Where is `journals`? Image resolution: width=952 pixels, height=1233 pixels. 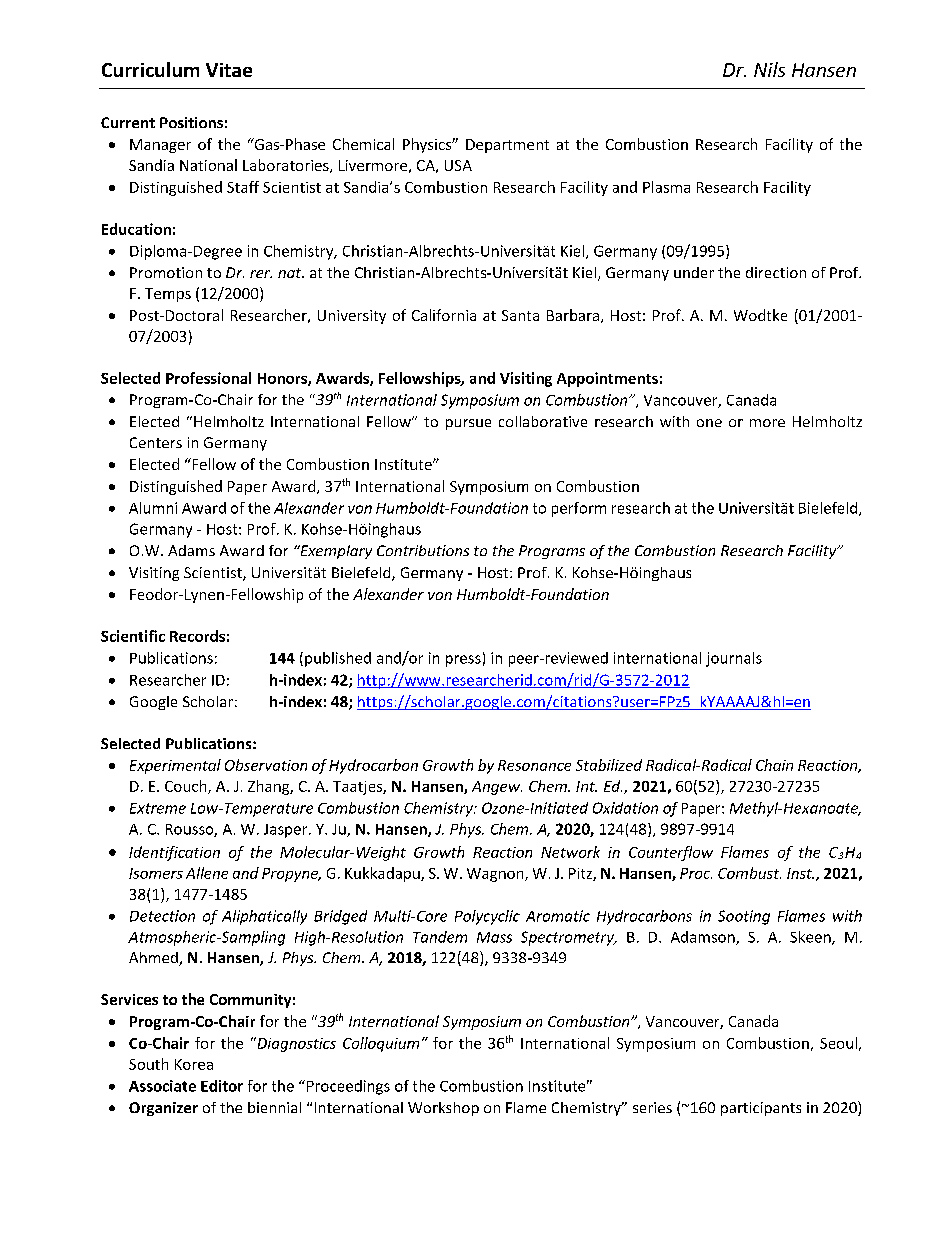 journals is located at coordinates (734, 659).
